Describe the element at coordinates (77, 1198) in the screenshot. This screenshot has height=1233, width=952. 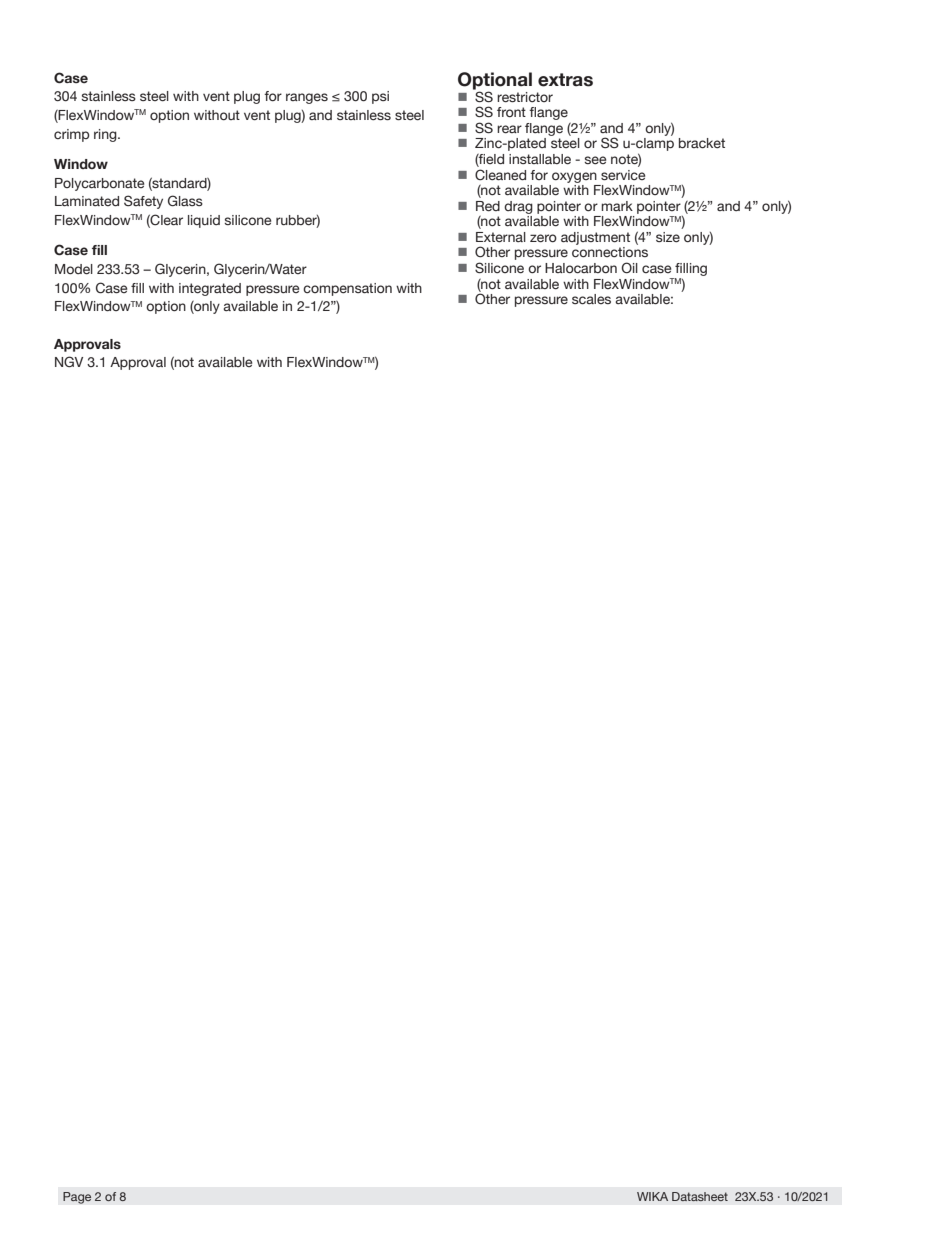
I see `Page` at that location.
